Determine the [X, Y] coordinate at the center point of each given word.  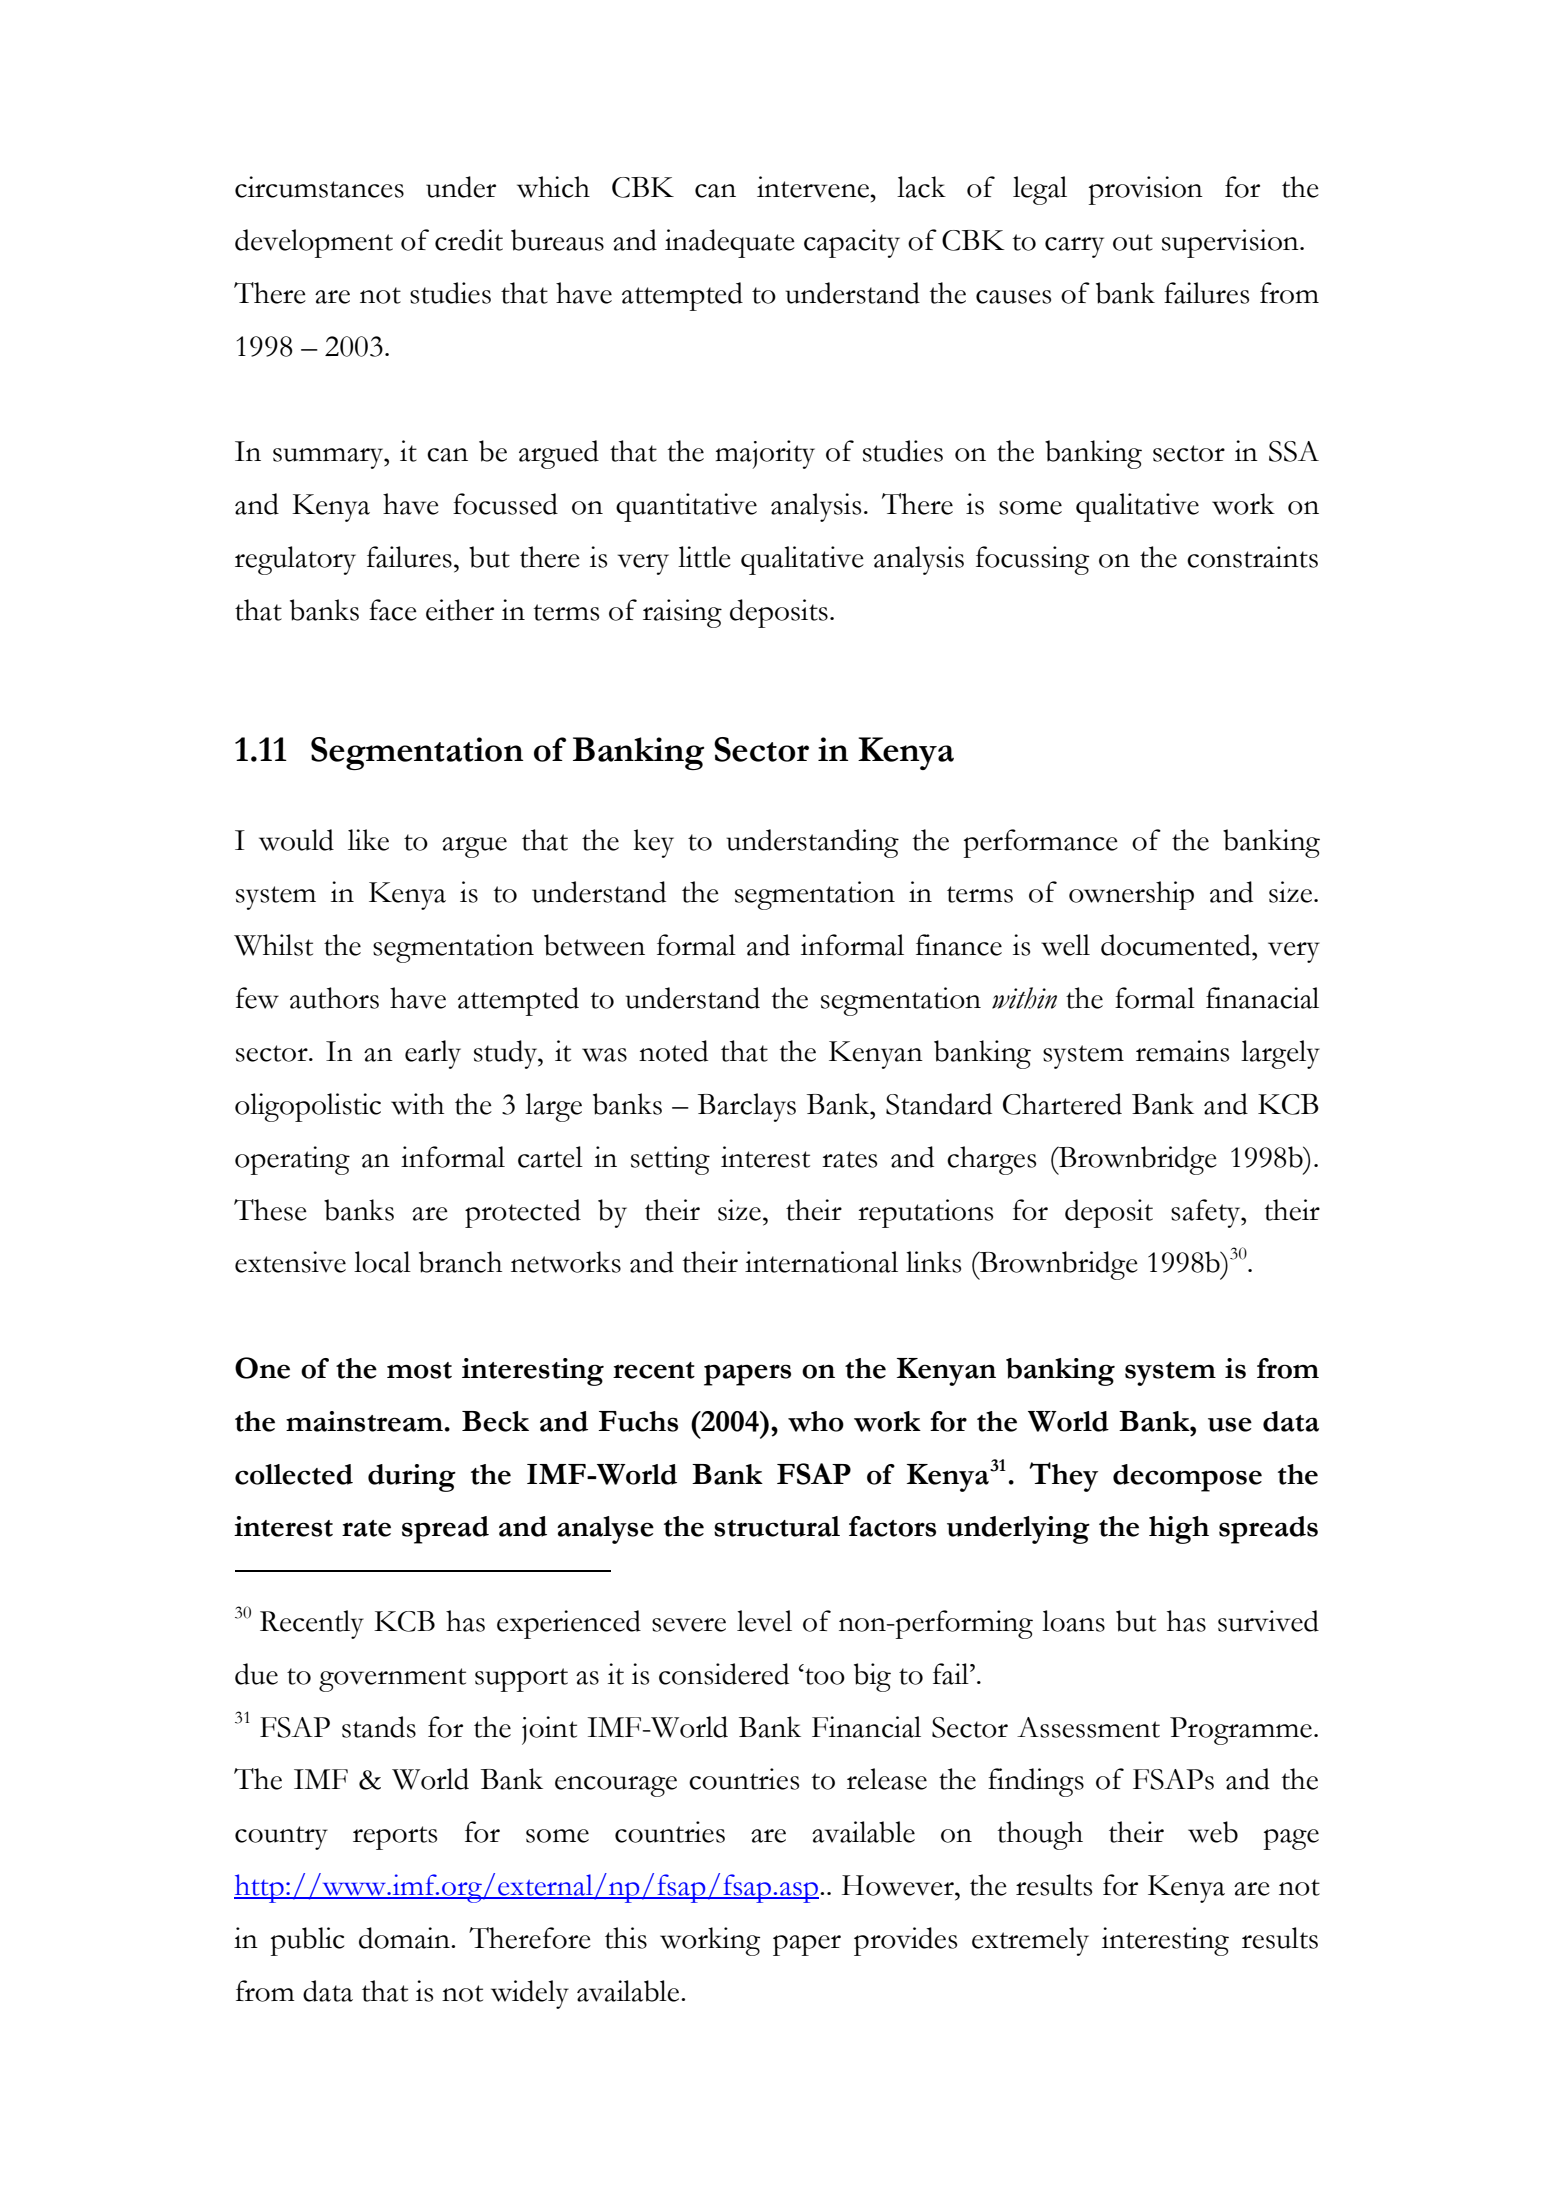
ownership [1131, 895]
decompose [1187, 1478]
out [1133, 242]
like [368, 840]
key [654, 843]
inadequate [730, 243]
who [816, 1421]
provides [905, 1941]
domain [405, 1938]
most [419, 1370]
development [314, 243]
